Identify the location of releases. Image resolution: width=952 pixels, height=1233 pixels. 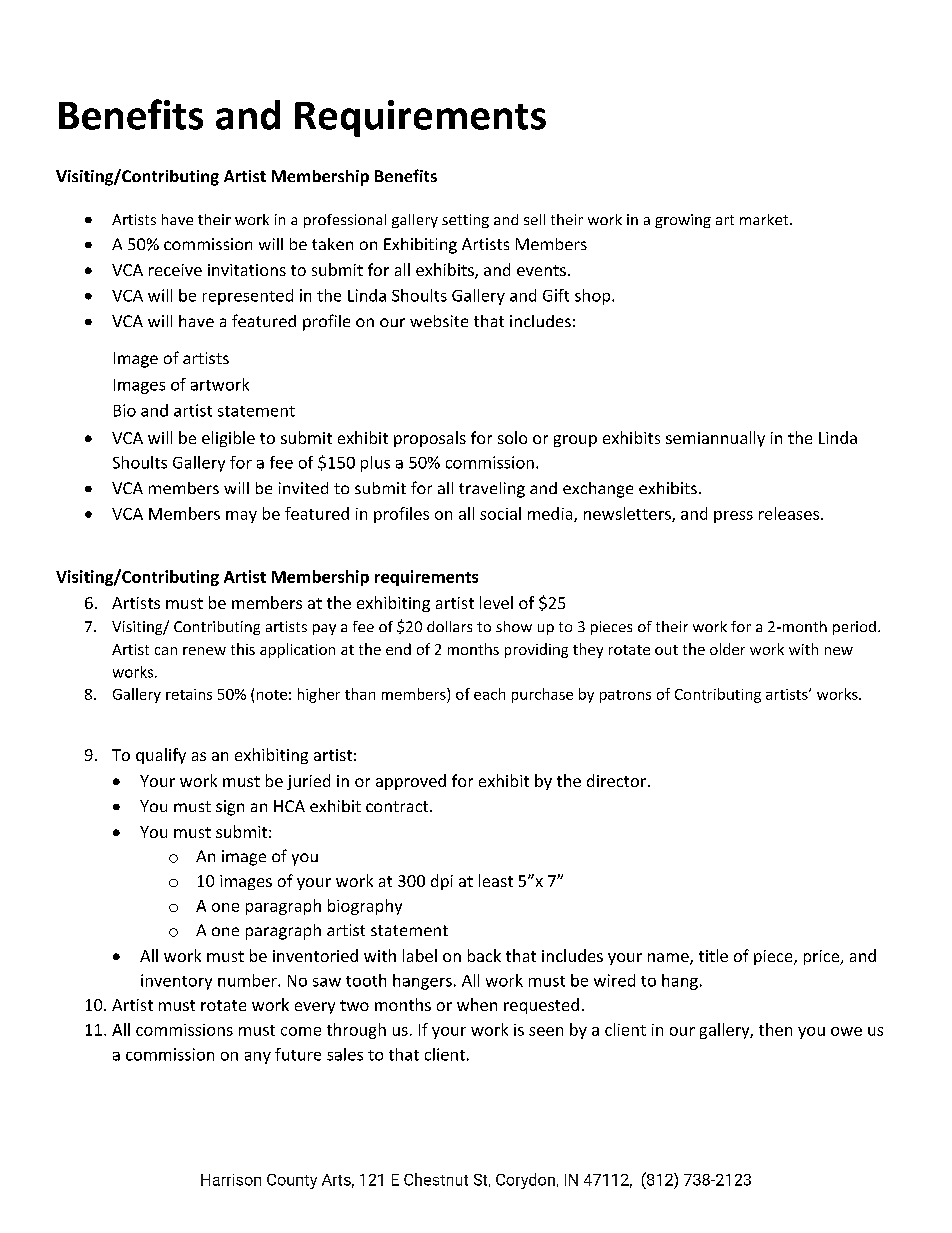
(789, 513).
